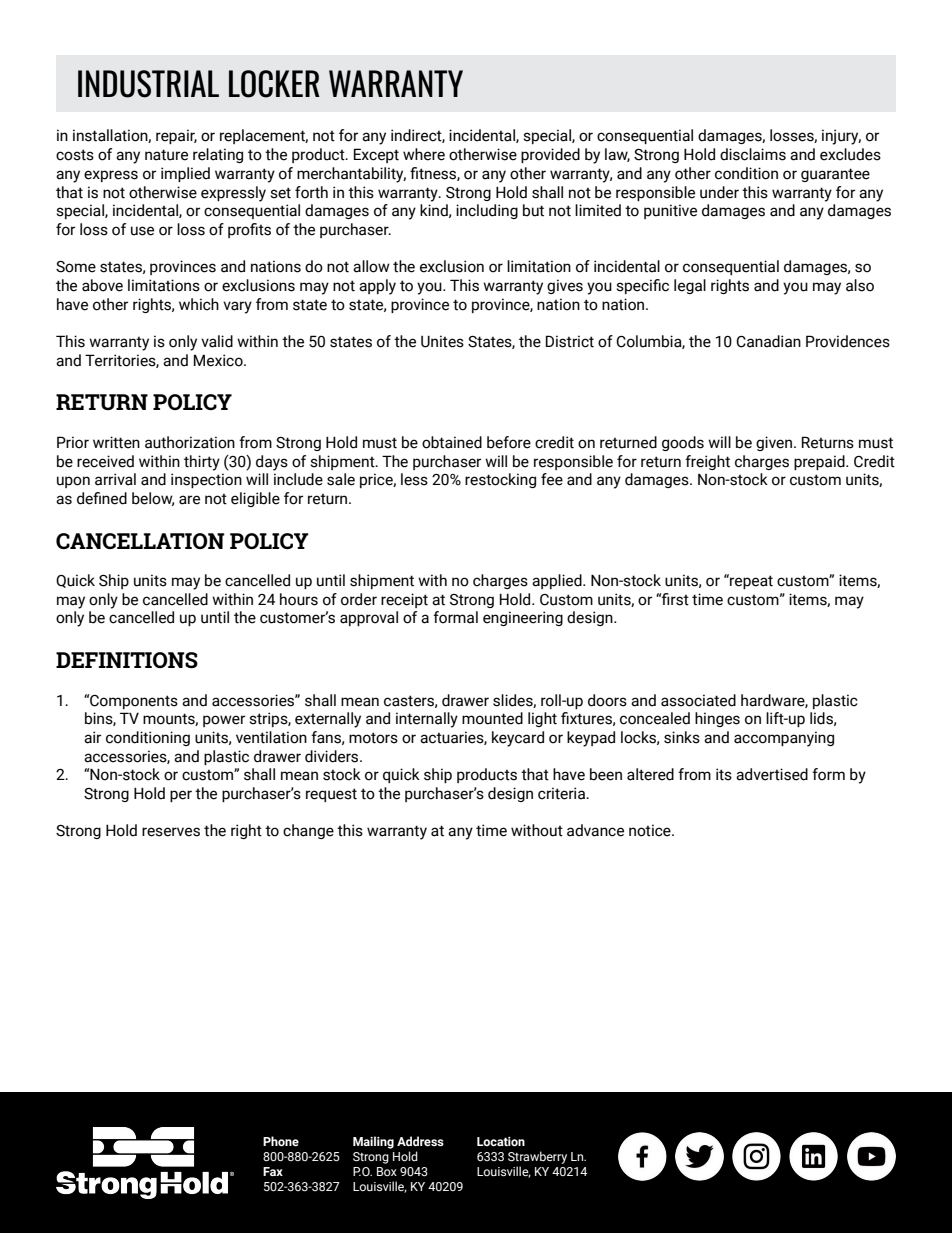 The image size is (952, 1233). What do you see at coordinates (537, 1157) in the screenshot?
I see `Strawberry` at bounding box center [537, 1157].
